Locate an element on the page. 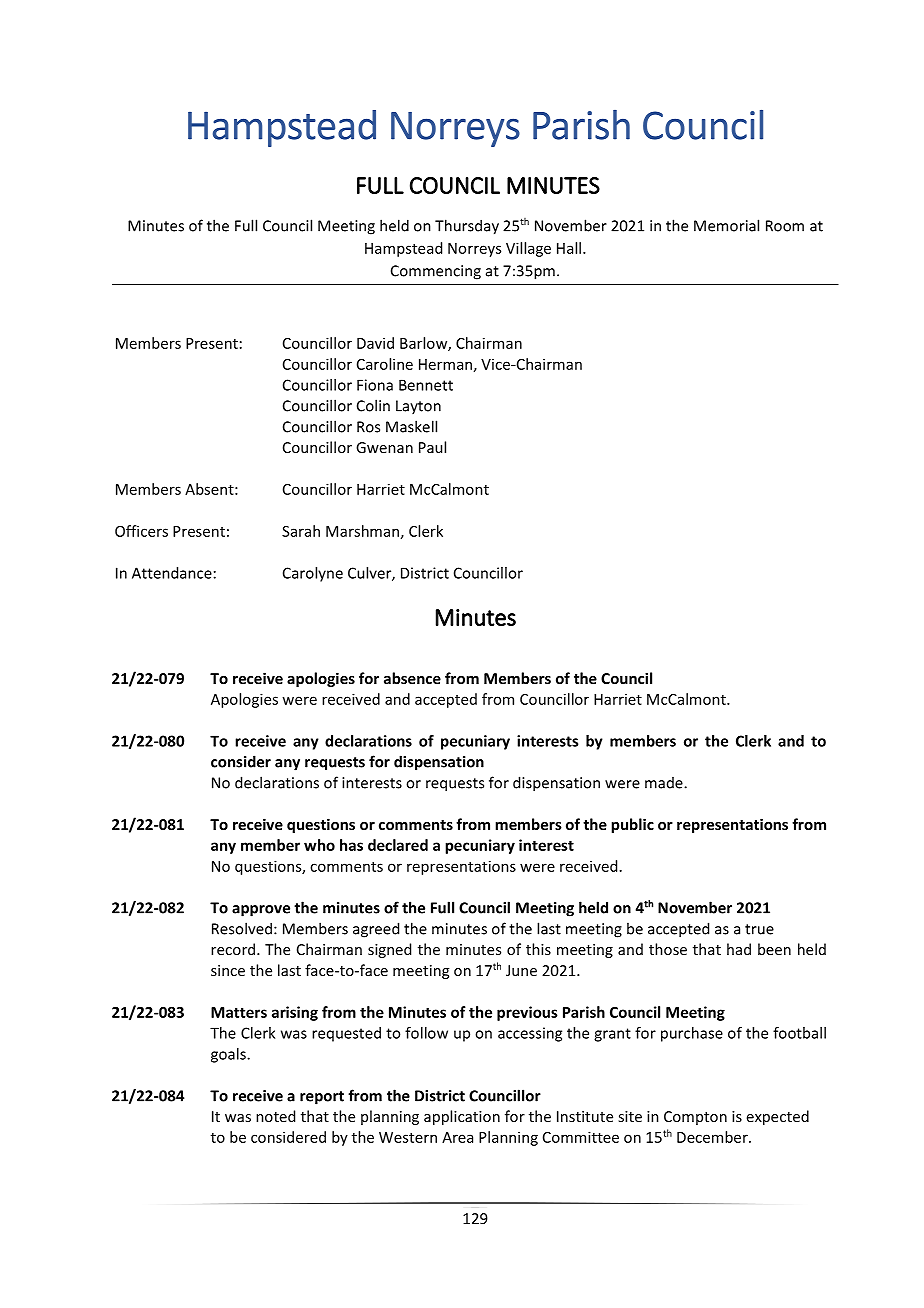 The image size is (924, 1308). noted is located at coordinates (275, 1116).
